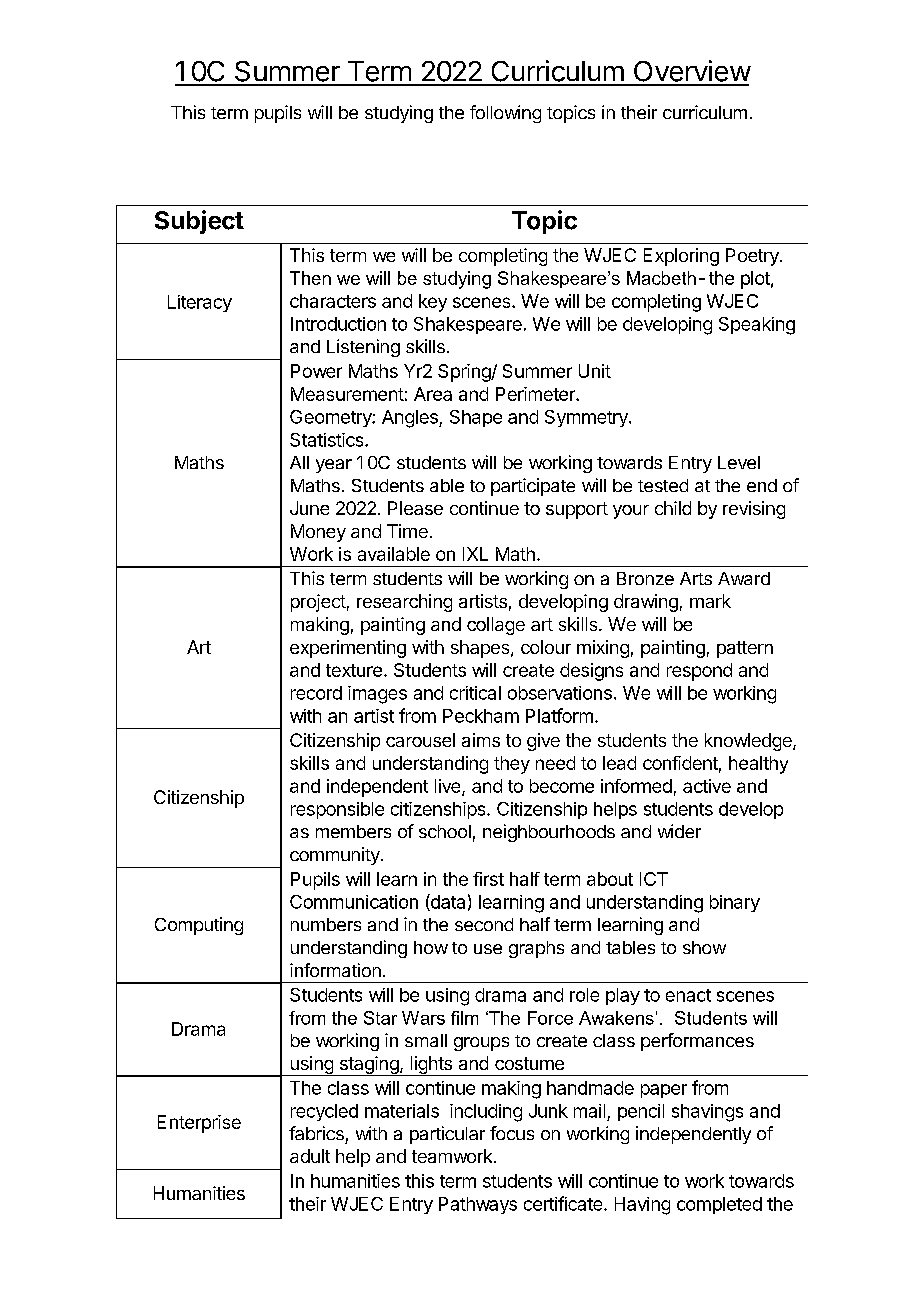  What do you see at coordinates (316, 693) in the page?
I see `record` at bounding box center [316, 693].
